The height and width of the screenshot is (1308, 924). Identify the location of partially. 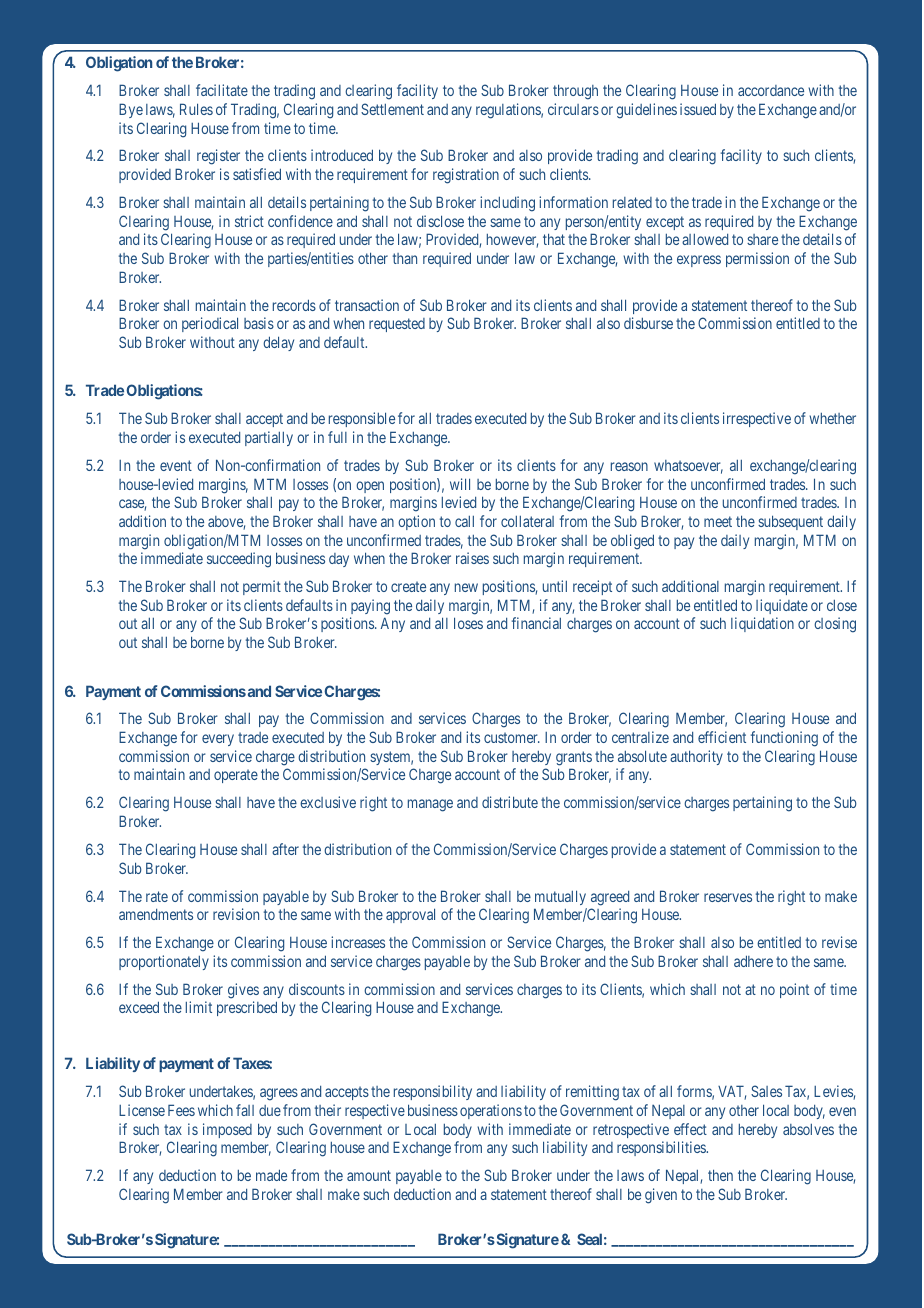
(269, 438).
